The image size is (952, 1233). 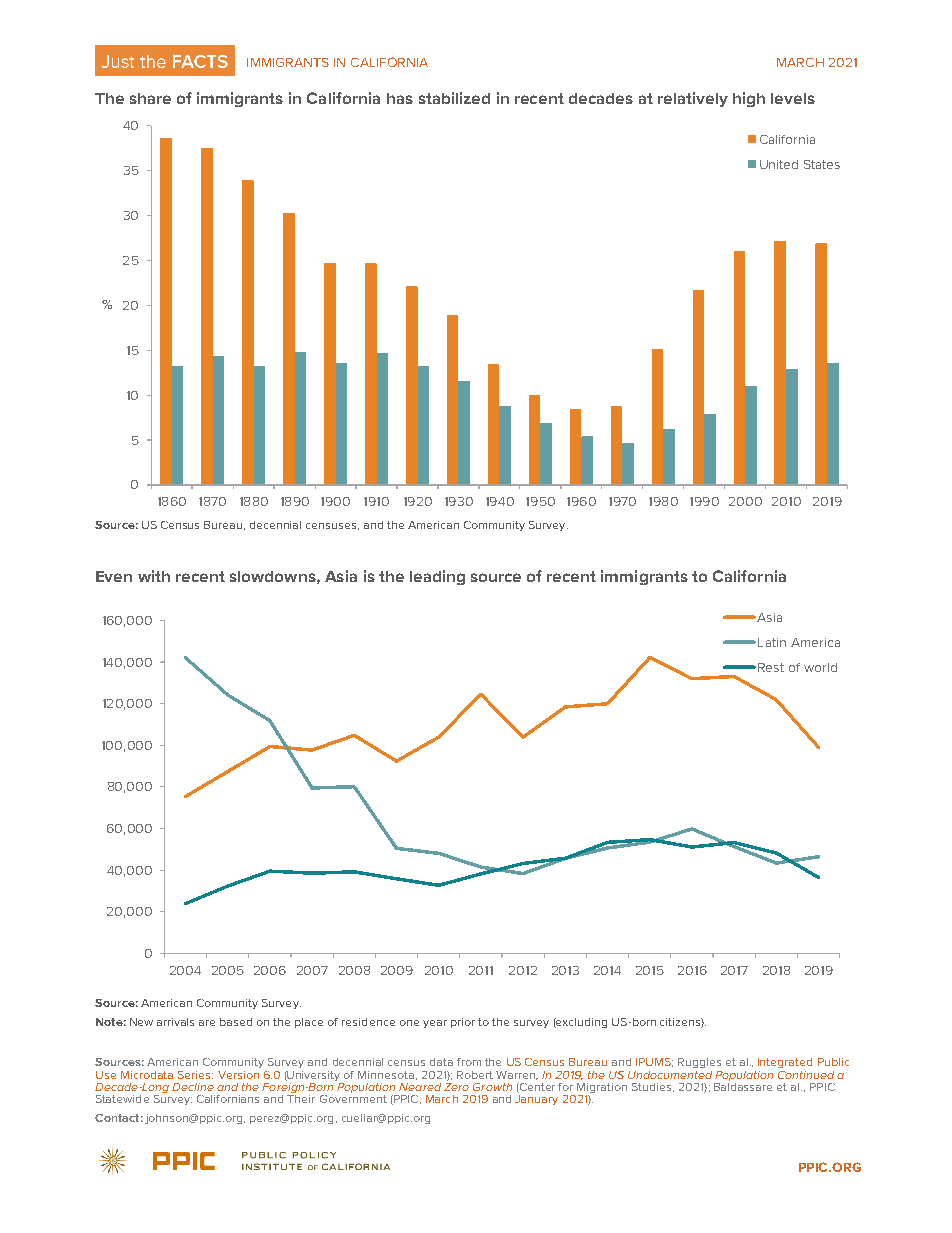 I want to click on Decline, so click(x=193, y=1087).
